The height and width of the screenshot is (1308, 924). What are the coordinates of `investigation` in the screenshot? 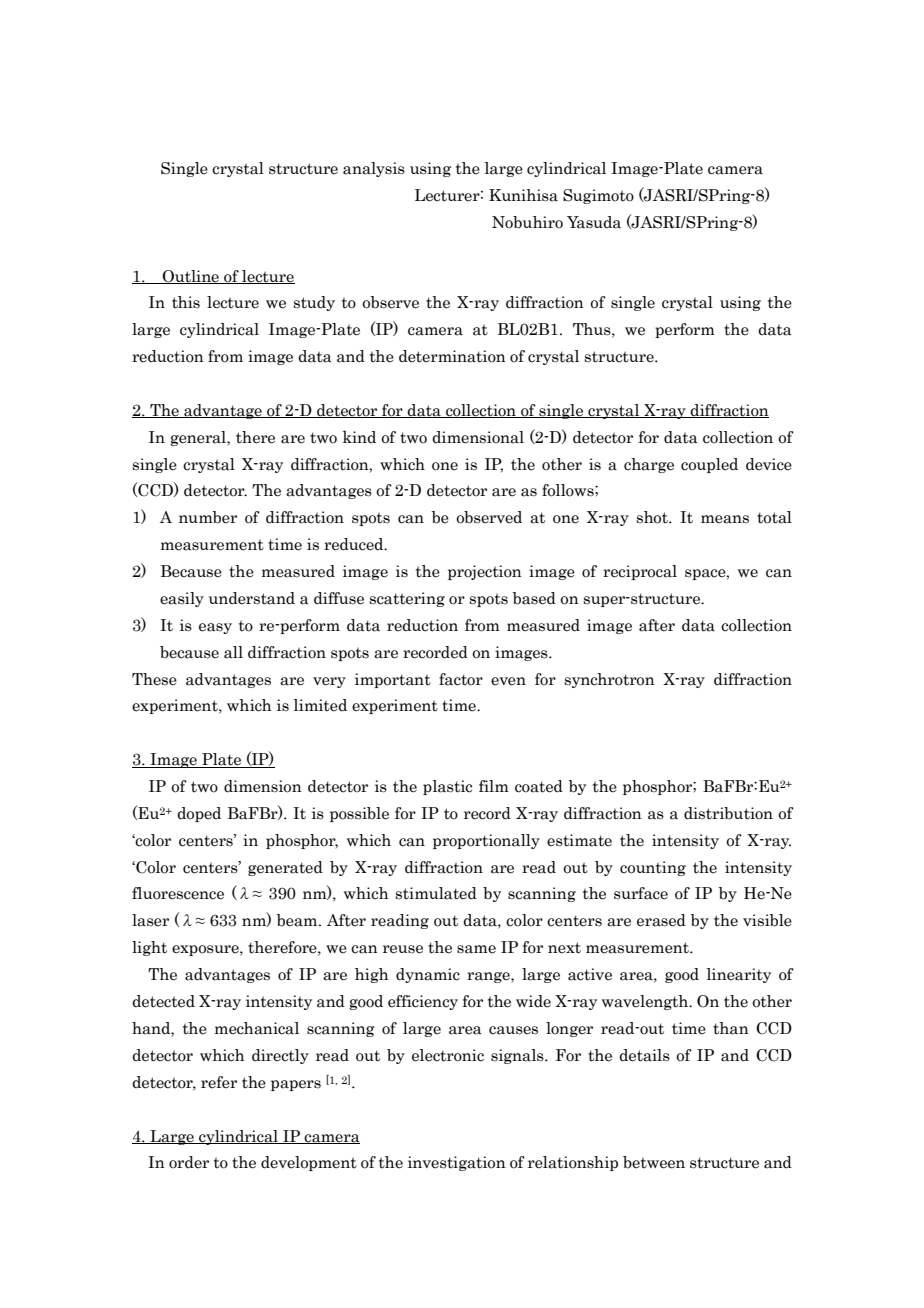 It's located at (457, 1163).
